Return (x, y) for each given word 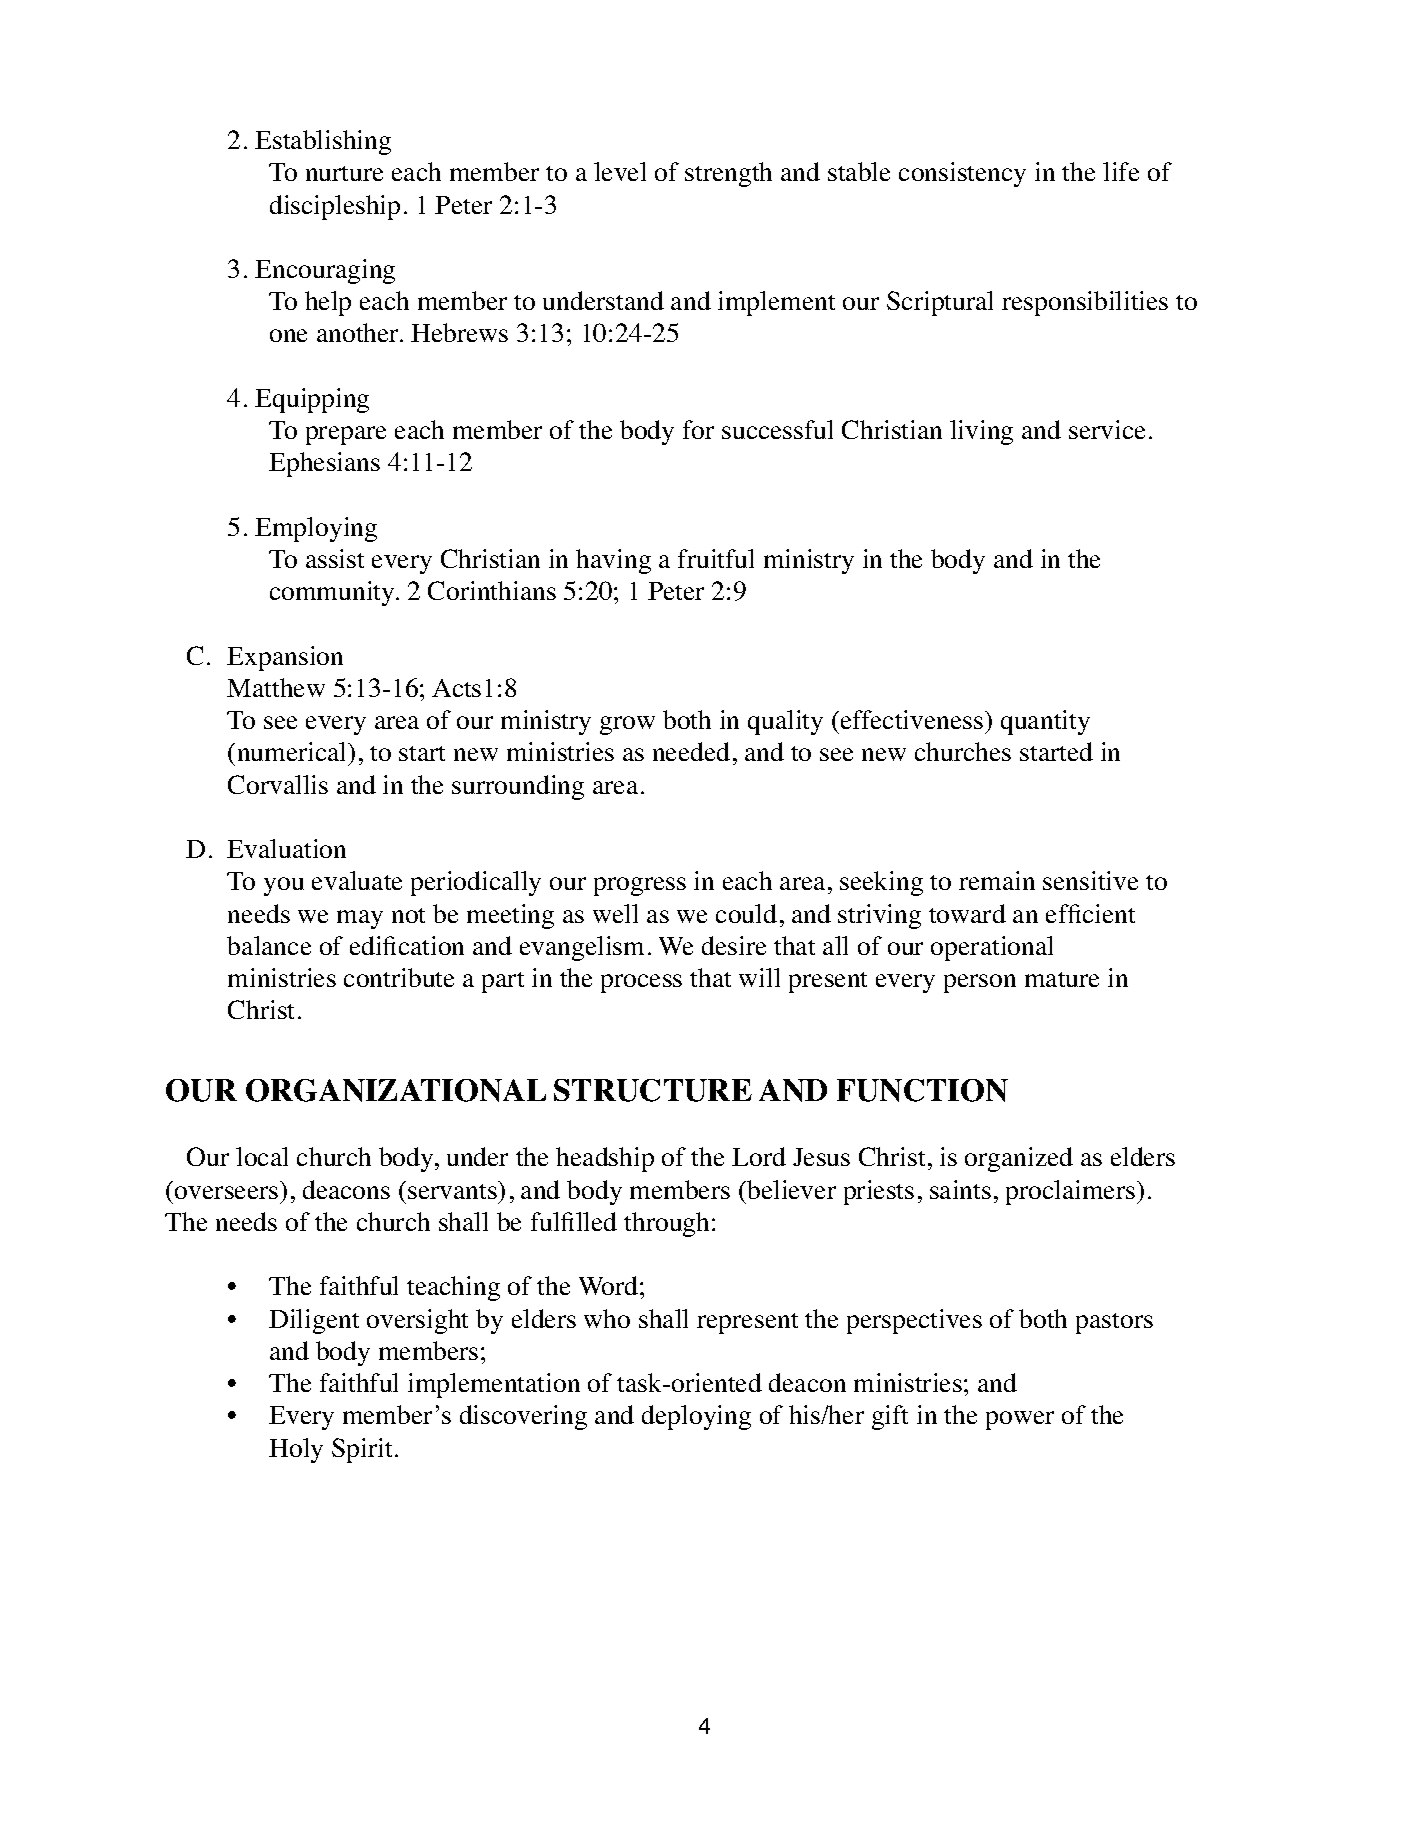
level (620, 171)
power (1020, 1420)
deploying (696, 1417)
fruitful (716, 558)
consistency (962, 174)
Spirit (362, 1450)
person (980, 983)
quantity (1045, 722)
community (333, 593)
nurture (344, 173)
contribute (399, 977)
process (641, 983)
